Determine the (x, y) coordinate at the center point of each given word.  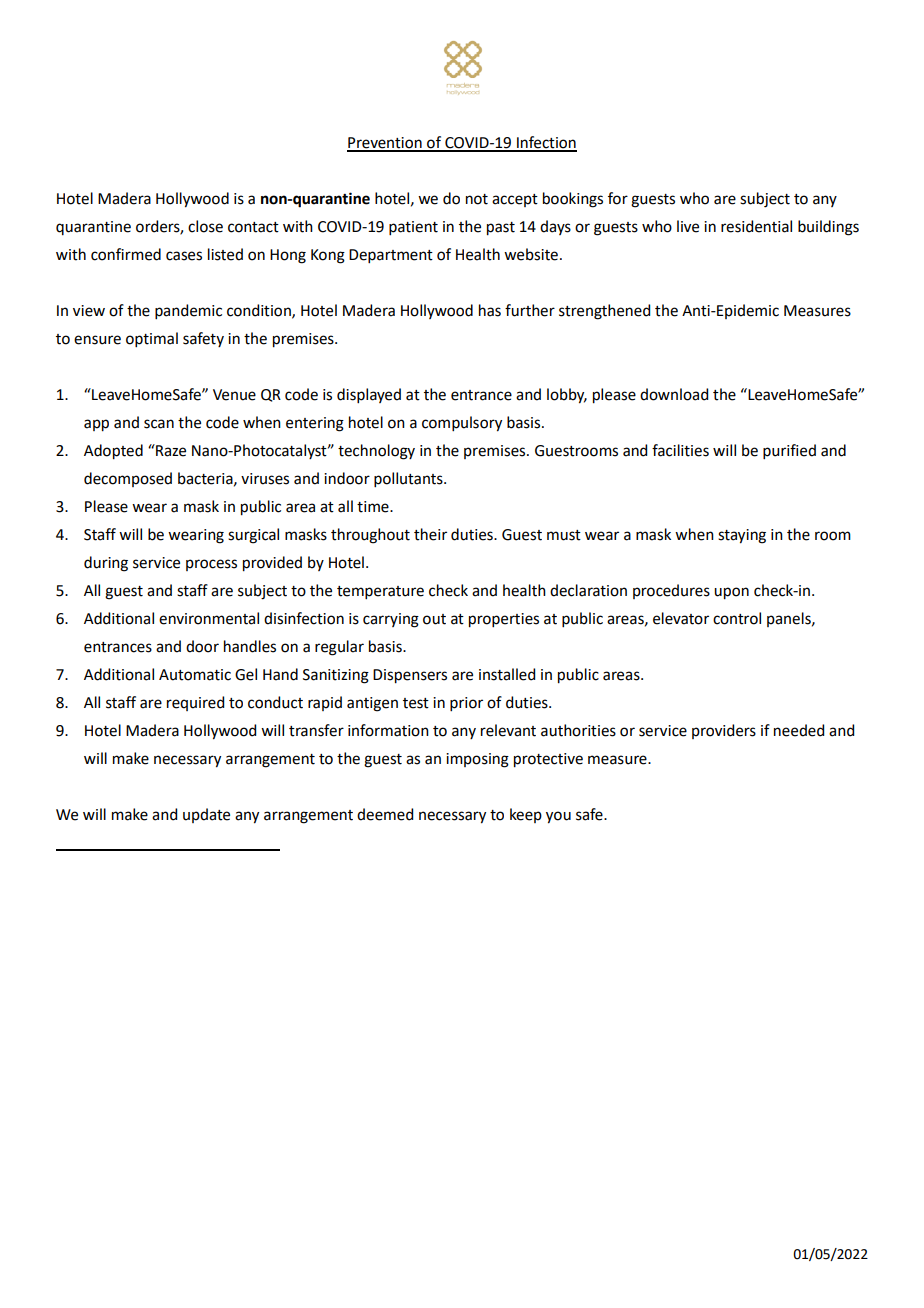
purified (789, 451)
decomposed (128, 479)
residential (756, 226)
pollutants (409, 479)
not (477, 199)
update (206, 815)
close (205, 226)
